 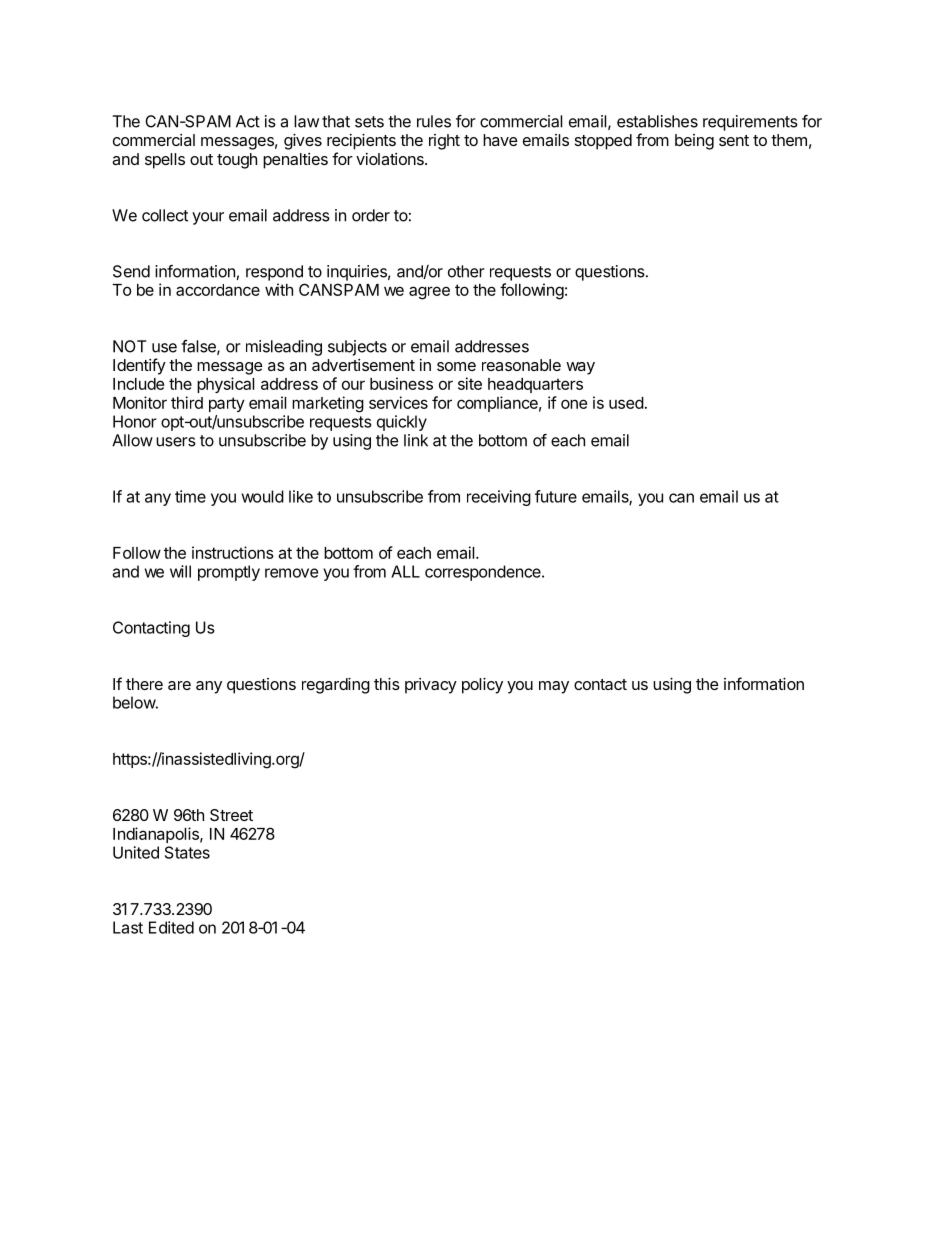 I want to click on right, so click(x=444, y=142).
